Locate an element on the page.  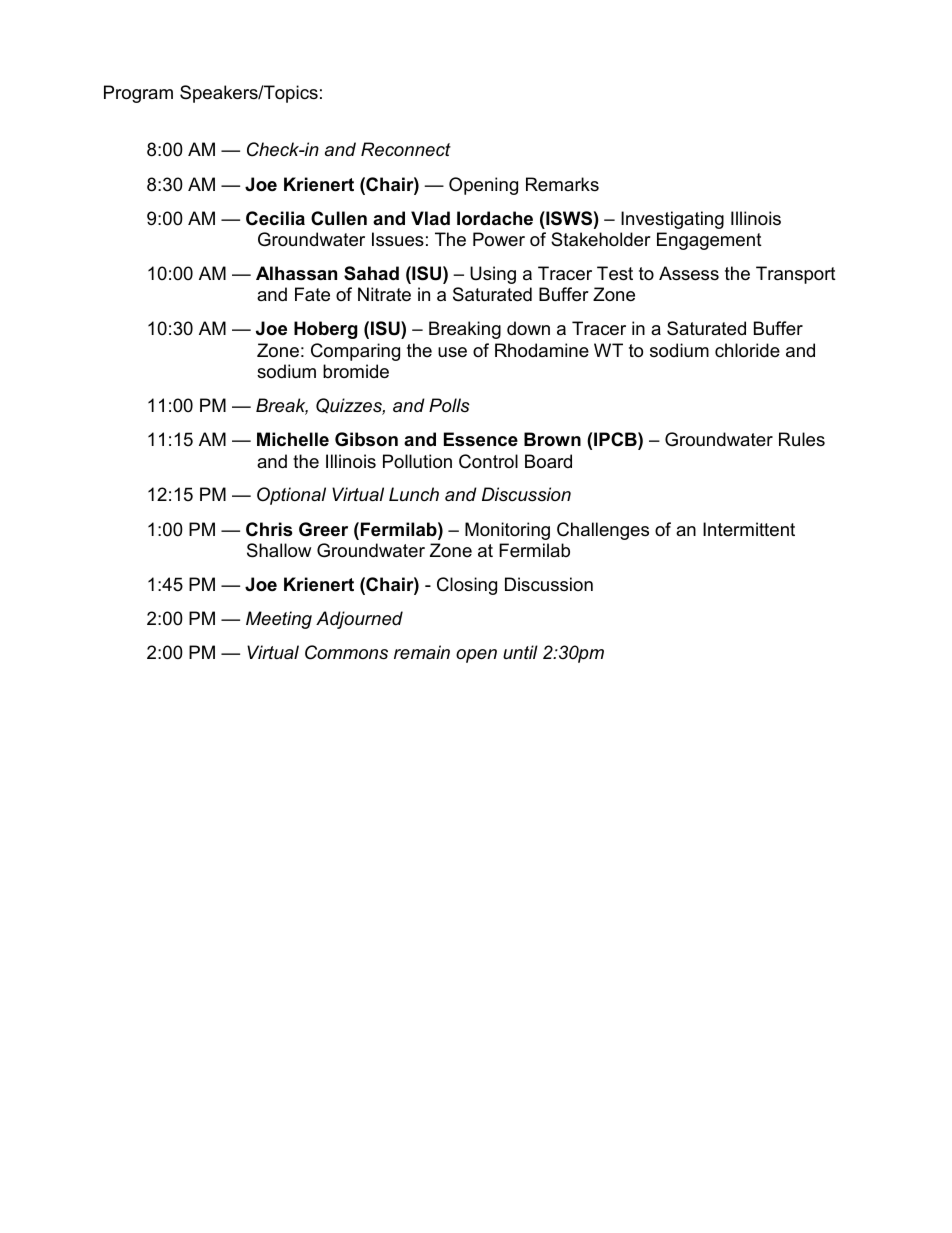
Remarks is located at coordinates (562, 184).
